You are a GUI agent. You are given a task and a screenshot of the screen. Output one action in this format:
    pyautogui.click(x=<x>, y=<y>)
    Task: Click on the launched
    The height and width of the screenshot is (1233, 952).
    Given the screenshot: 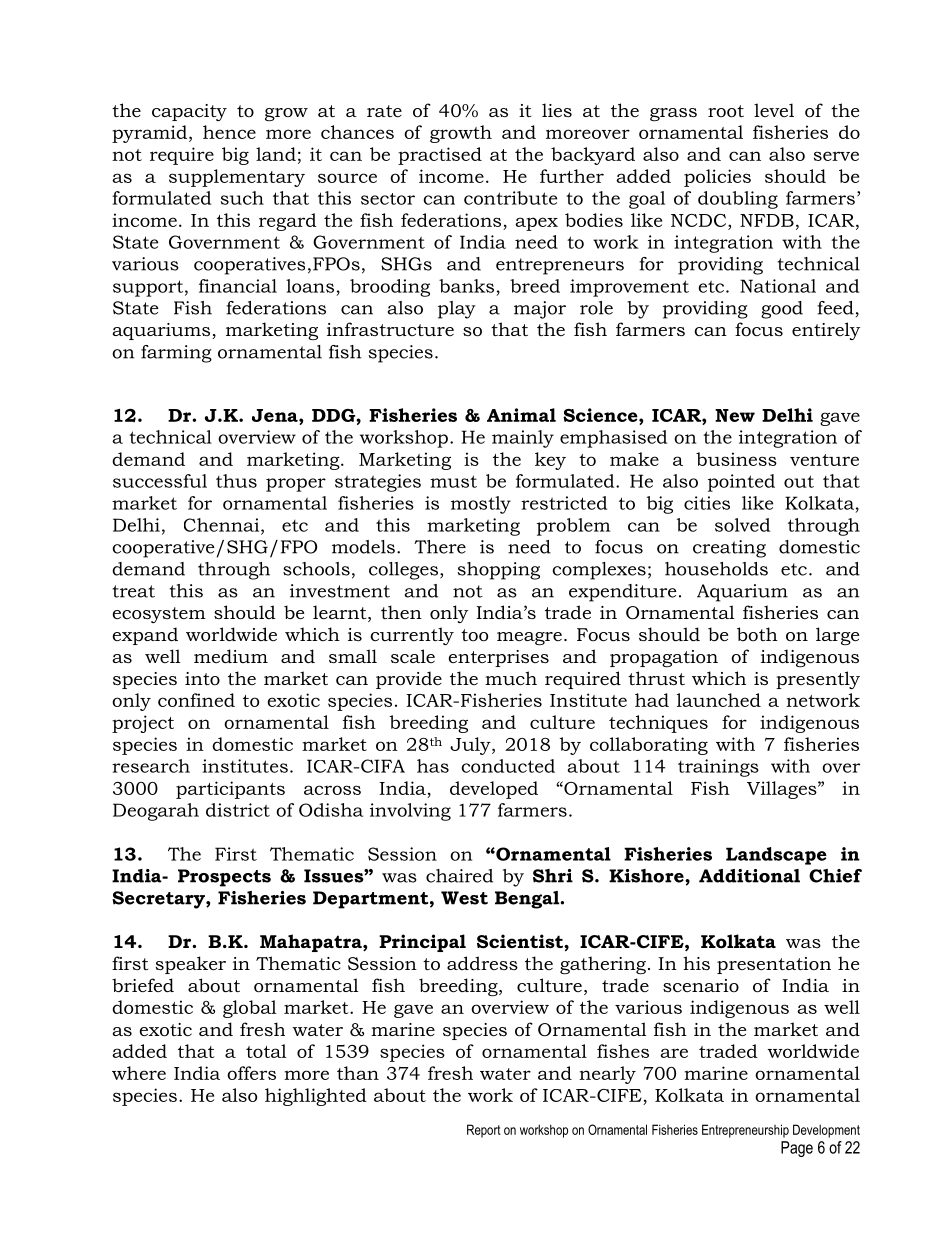 What is the action you would take?
    pyautogui.click(x=719, y=700)
